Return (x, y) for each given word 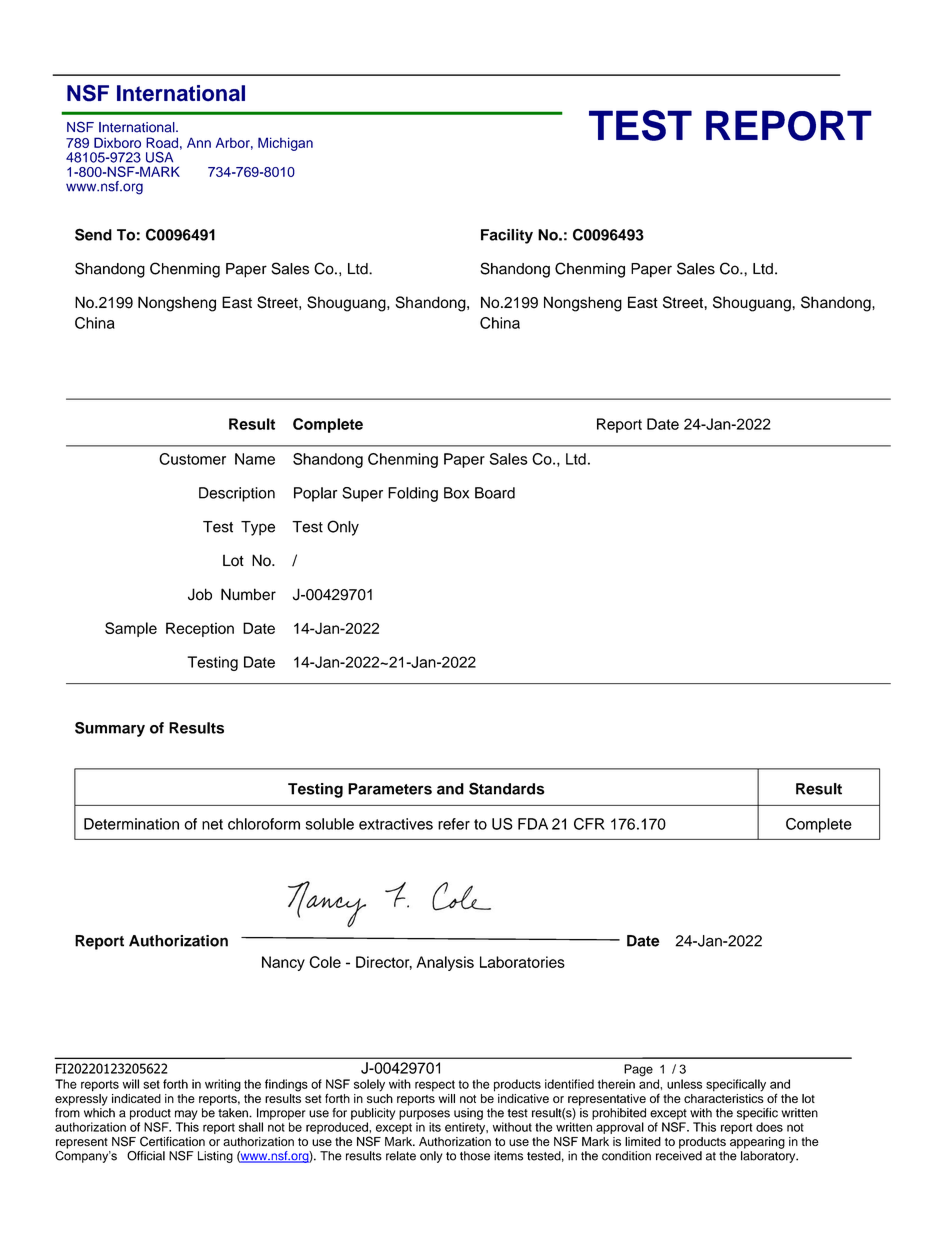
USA (159, 157)
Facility (507, 236)
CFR (589, 824)
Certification (172, 1141)
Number (248, 594)
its (435, 1127)
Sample (131, 629)
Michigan (285, 144)
